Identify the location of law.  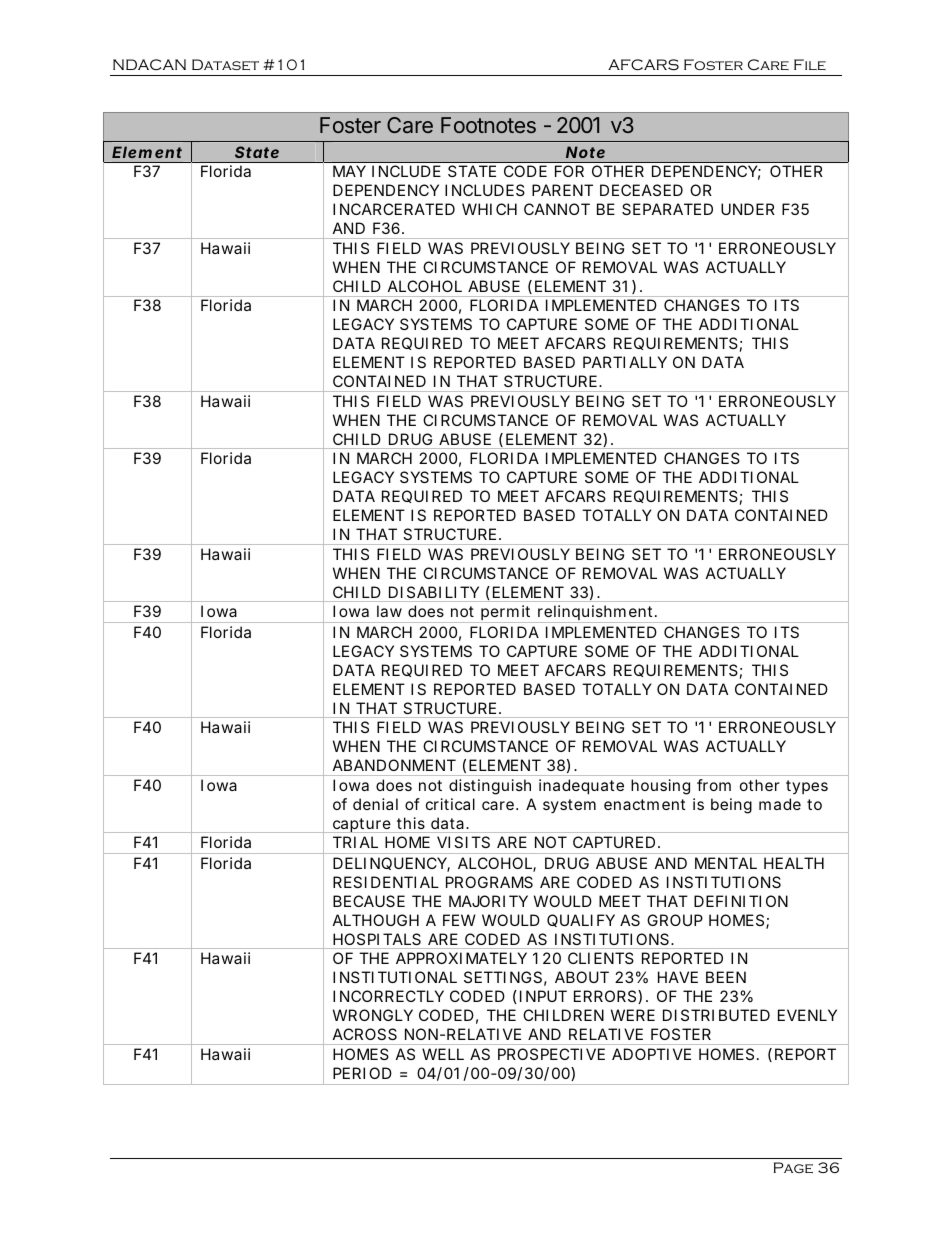
(389, 611).
